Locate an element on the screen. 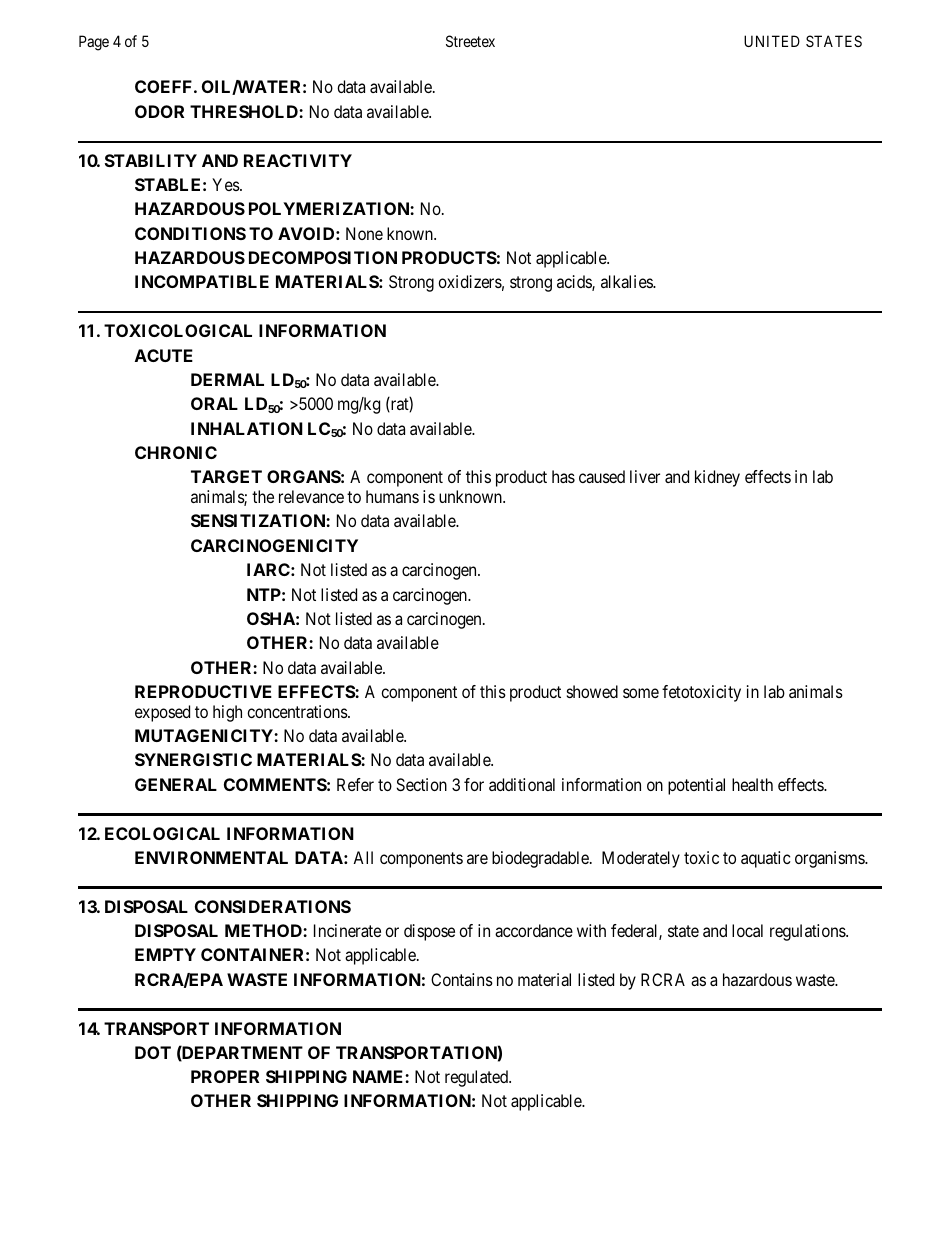 Image resolution: width=952 pixels, height=1233 pixels. DOT is located at coordinates (153, 1052).
